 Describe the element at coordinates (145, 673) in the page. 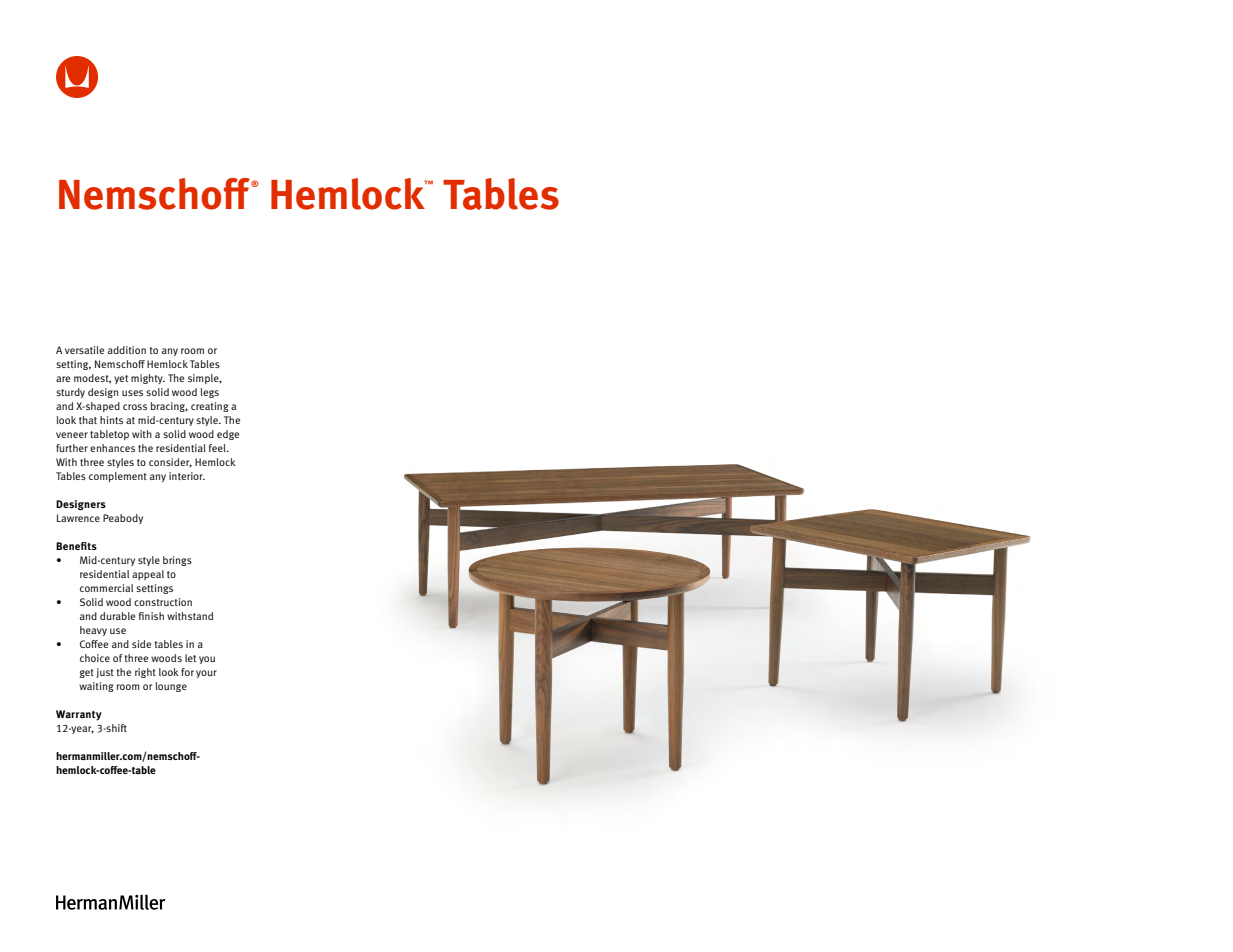

I see `right` at that location.
